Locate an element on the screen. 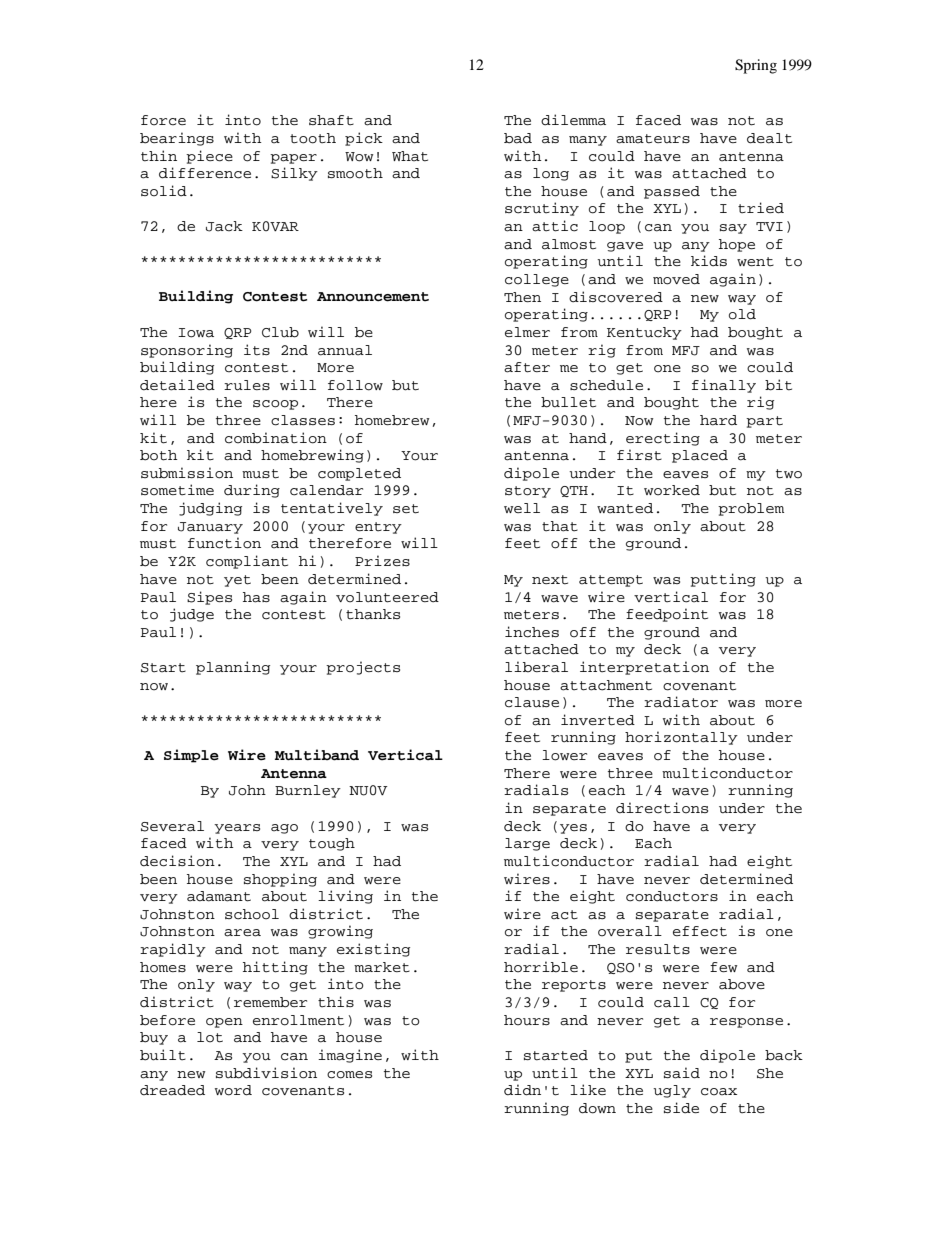 The width and height of the screenshot is (952, 1233). Spring is located at coordinates (756, 66).
